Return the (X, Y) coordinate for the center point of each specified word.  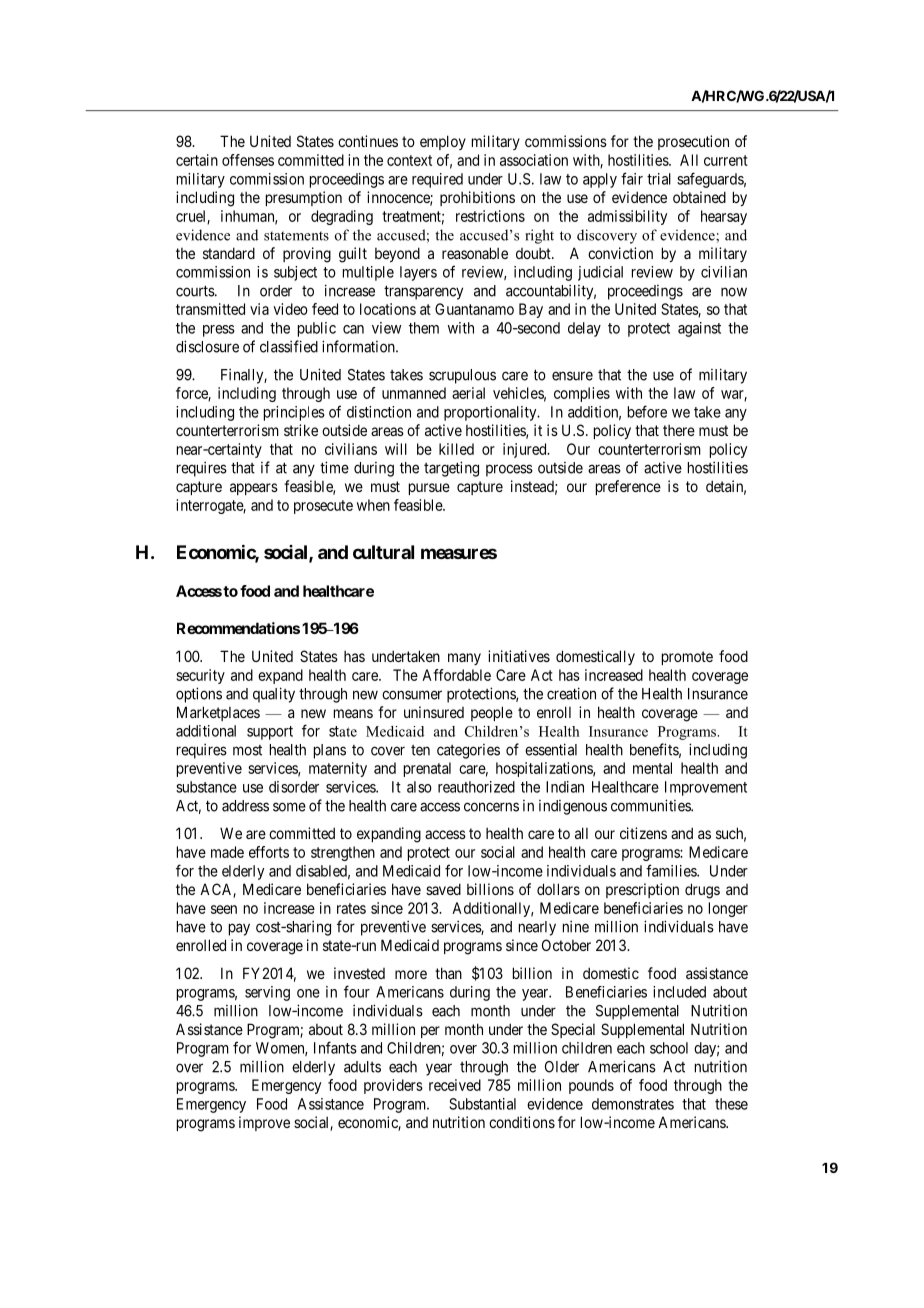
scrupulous (462, 376)
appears (254, 489)
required (437, 180)
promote (687, 658)
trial (659, 179)
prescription (642, 890)
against (699, 329)
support (270, 733)
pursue (429, 489)
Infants (335, 1047)
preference (628, 487)
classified (289, 346)
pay (239, 929)
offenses (248, 160)
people (492, 713)
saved (443, 889)
